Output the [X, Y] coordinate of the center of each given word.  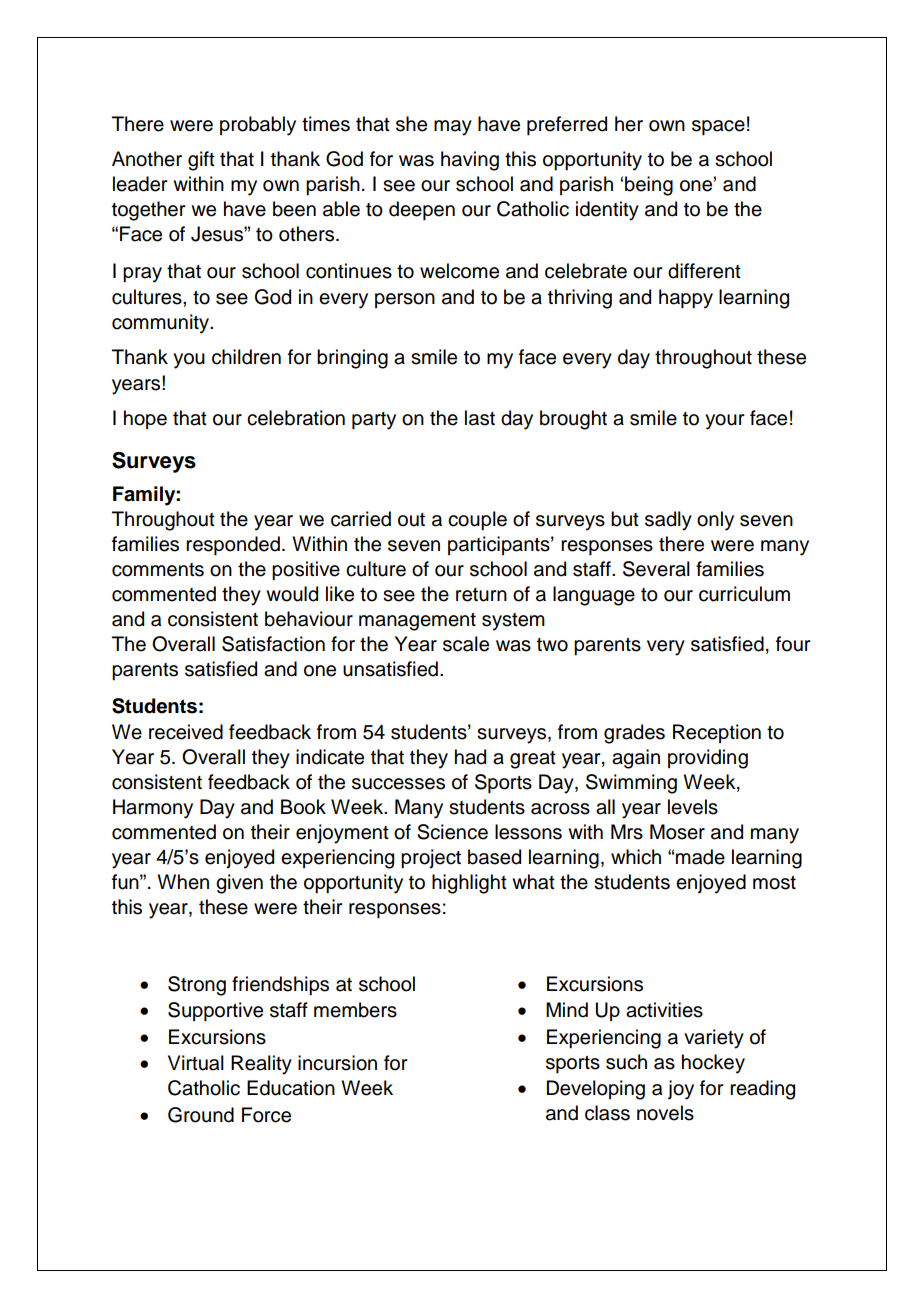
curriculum [744, 594]
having [470, 161]
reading [762, 1090]
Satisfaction [273, 644]
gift [201, 161]
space [718, 127]
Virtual [196, 1063]
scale [466, 644]
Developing [596, 1090]
